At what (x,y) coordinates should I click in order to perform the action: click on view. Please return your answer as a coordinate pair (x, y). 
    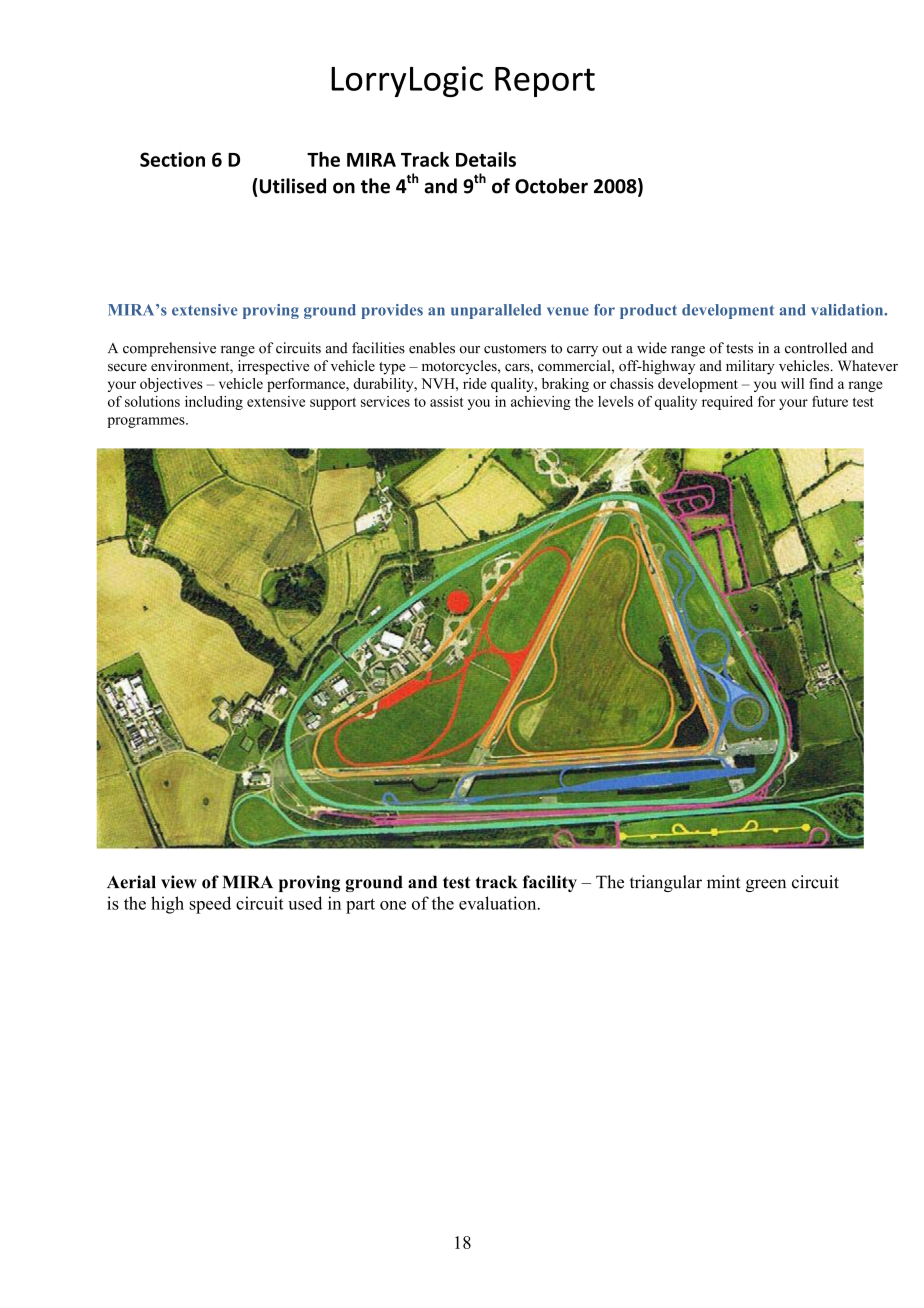
    Looking at the image, I should click on (179, 882).
